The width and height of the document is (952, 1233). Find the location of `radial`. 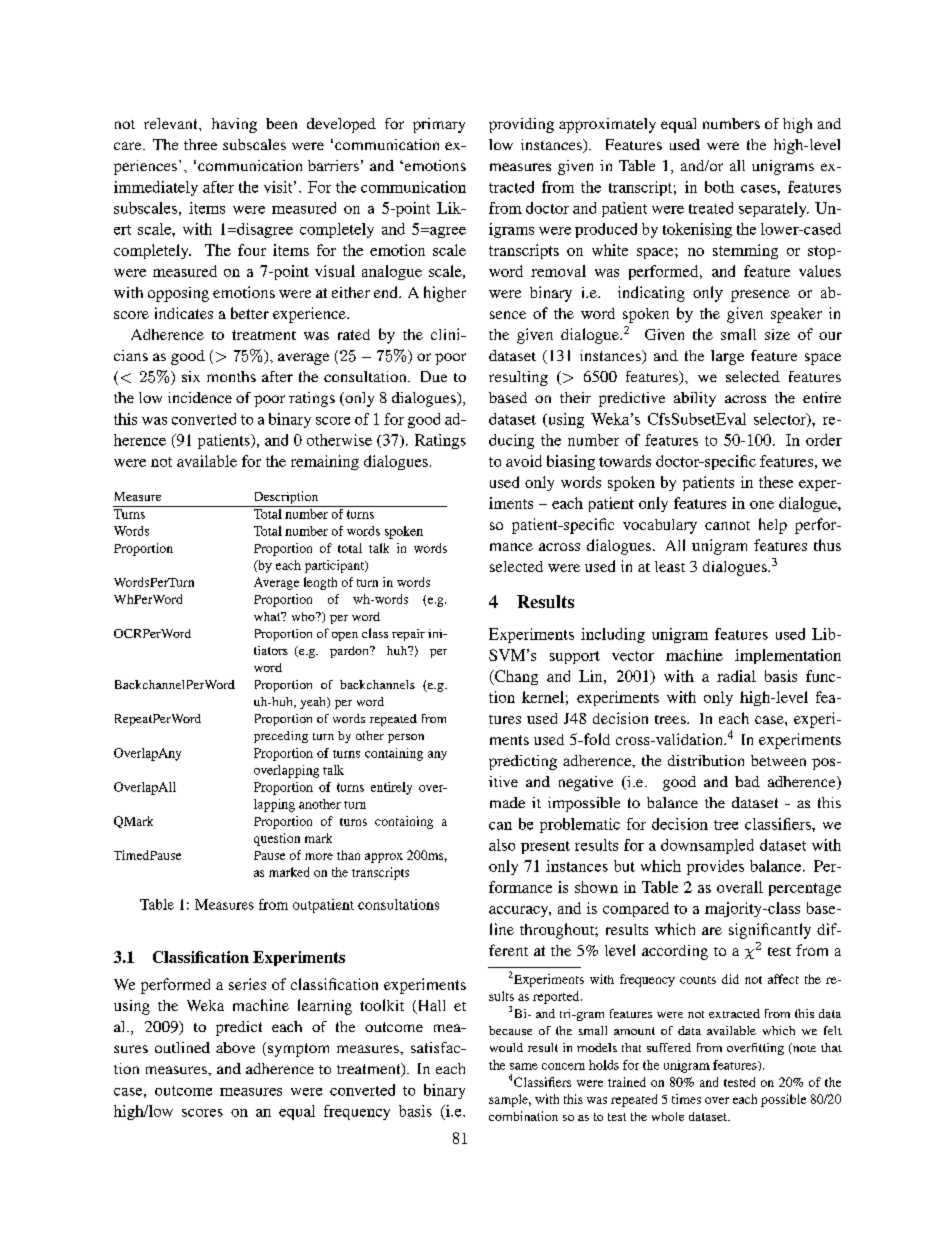

radial is located at coordinates (736, 676).
